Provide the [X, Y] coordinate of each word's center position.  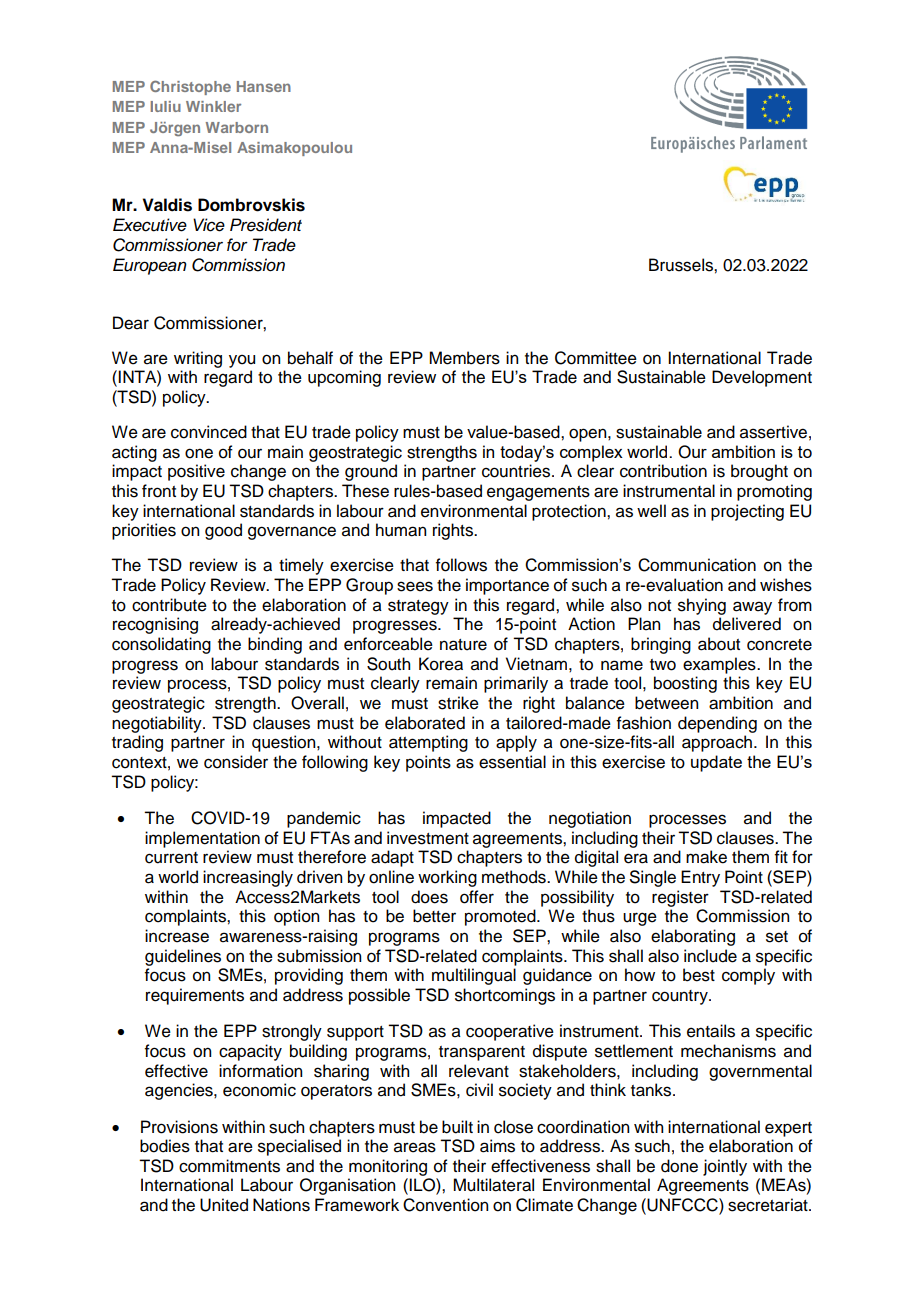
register [680, 898]
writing [198, 359]
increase [177, 936]
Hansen [264, 86]
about [719, 644]
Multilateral [493, 1185]
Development [762, 378]
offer [477, 897]
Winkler [213, 106]
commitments [229, 1166]
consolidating [161, 645]
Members [464, 358]
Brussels [682, 265]
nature [463, 645]
